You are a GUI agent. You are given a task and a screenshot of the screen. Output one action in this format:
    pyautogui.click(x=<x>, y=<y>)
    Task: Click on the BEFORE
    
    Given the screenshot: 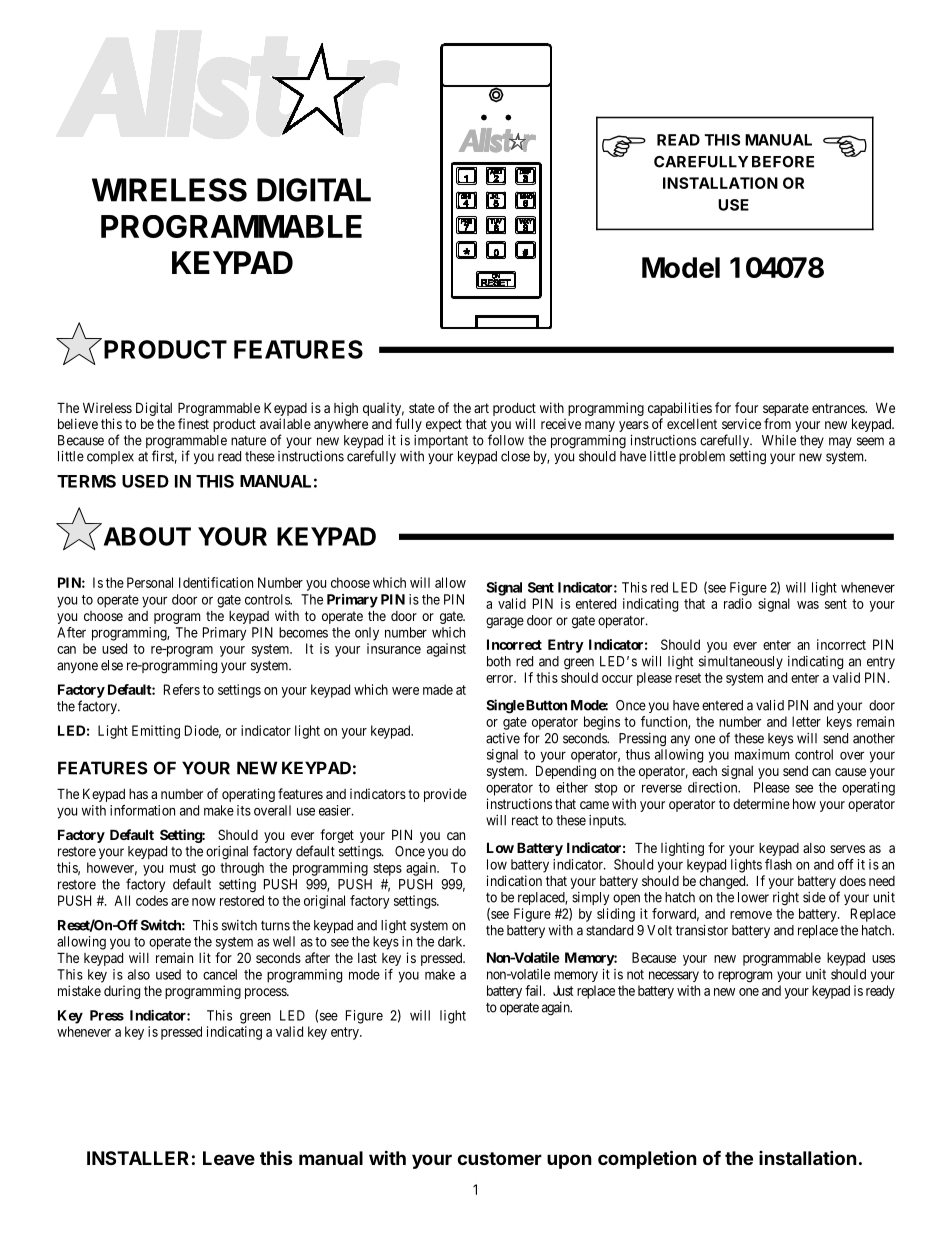 What is the action you would take?
    pyautogui.click(x=783, y=162)
